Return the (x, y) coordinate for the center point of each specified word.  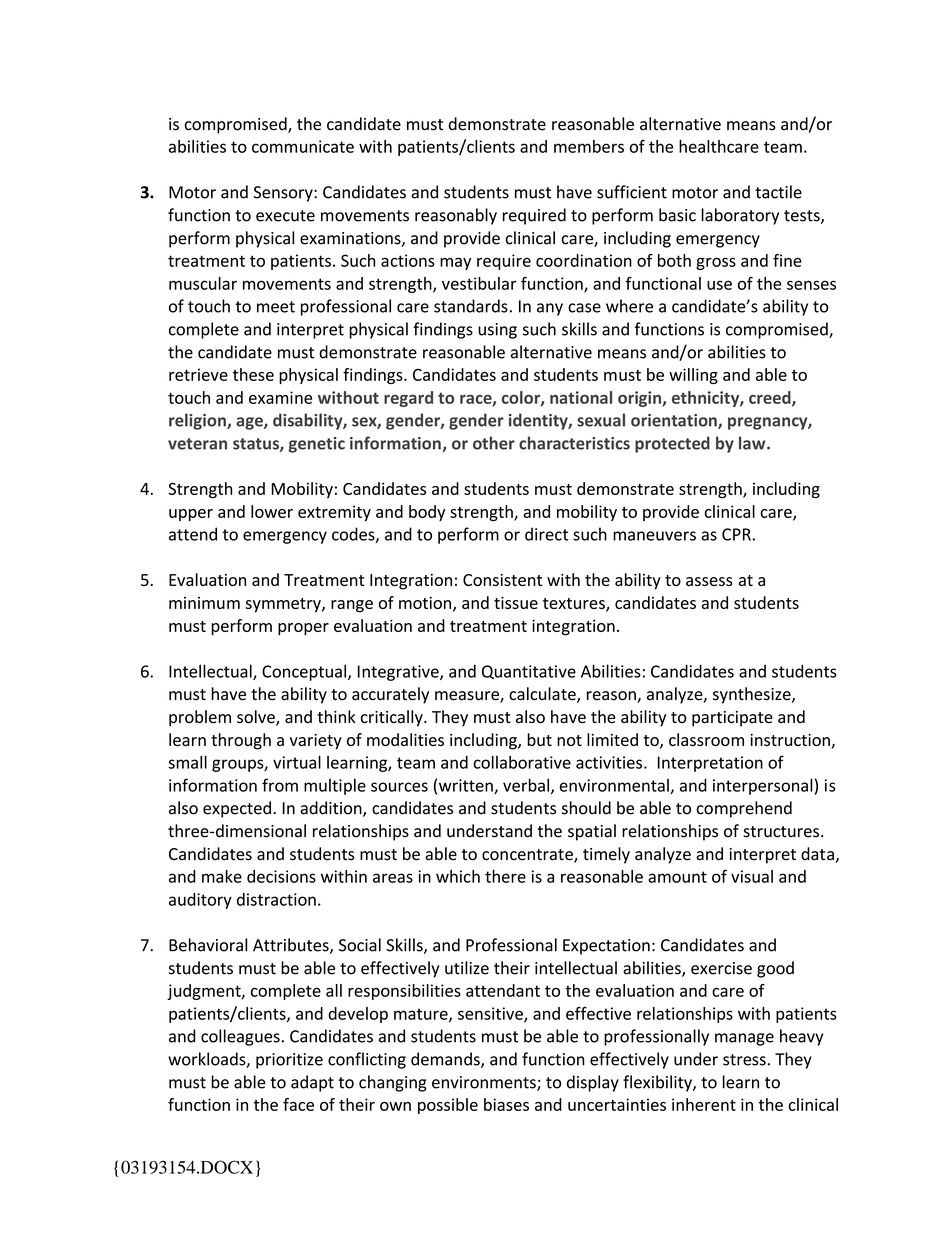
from (280, 785)
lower (272, 511)
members (589, 146)
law (753, 443)
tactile (778, 192)
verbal (526, 785)
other (494, 443)
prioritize (289, 1061)
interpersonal (763, 786)
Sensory (284, 194)
